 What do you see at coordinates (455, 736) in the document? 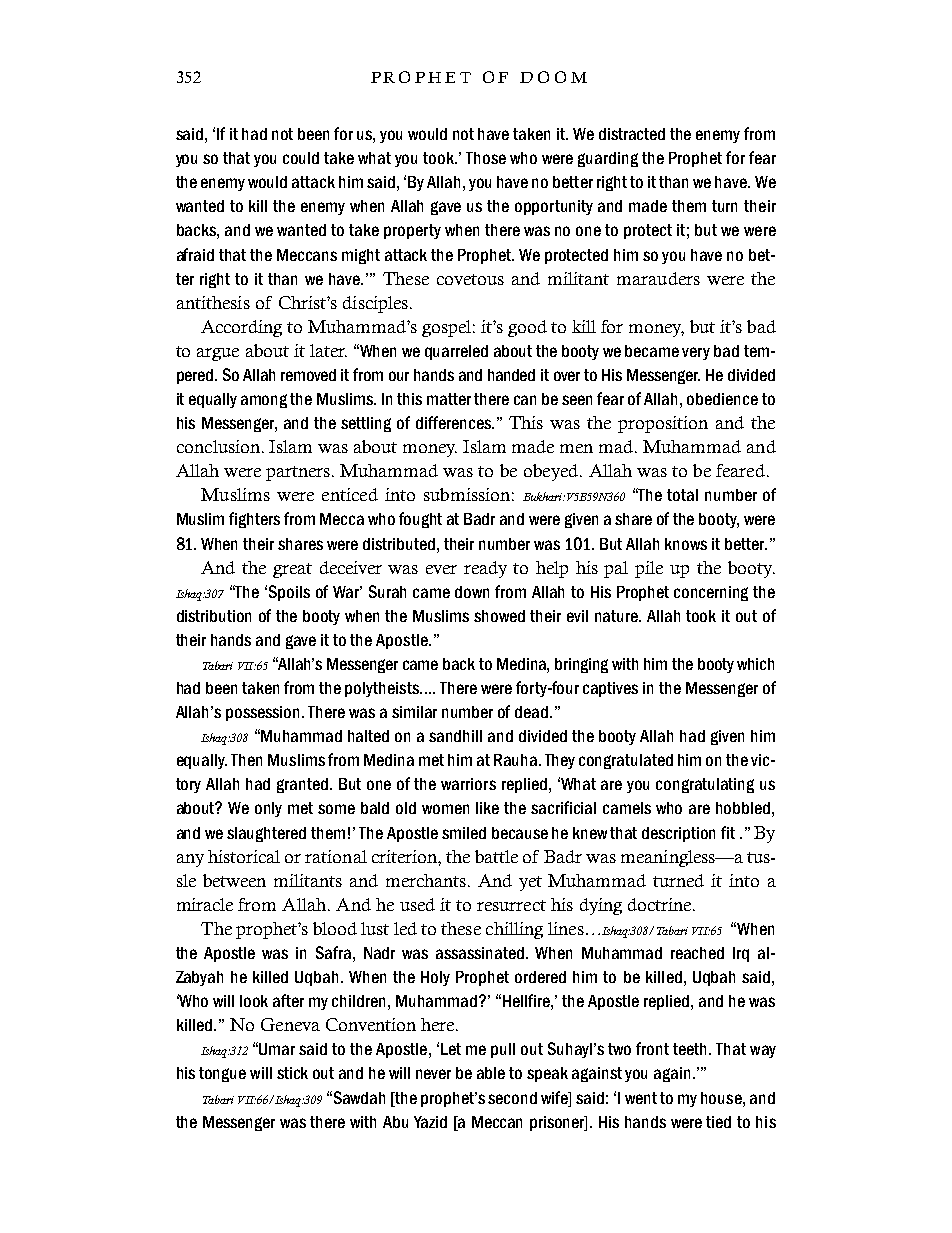
I see `sandhill` at bounding box center [455, 736].
